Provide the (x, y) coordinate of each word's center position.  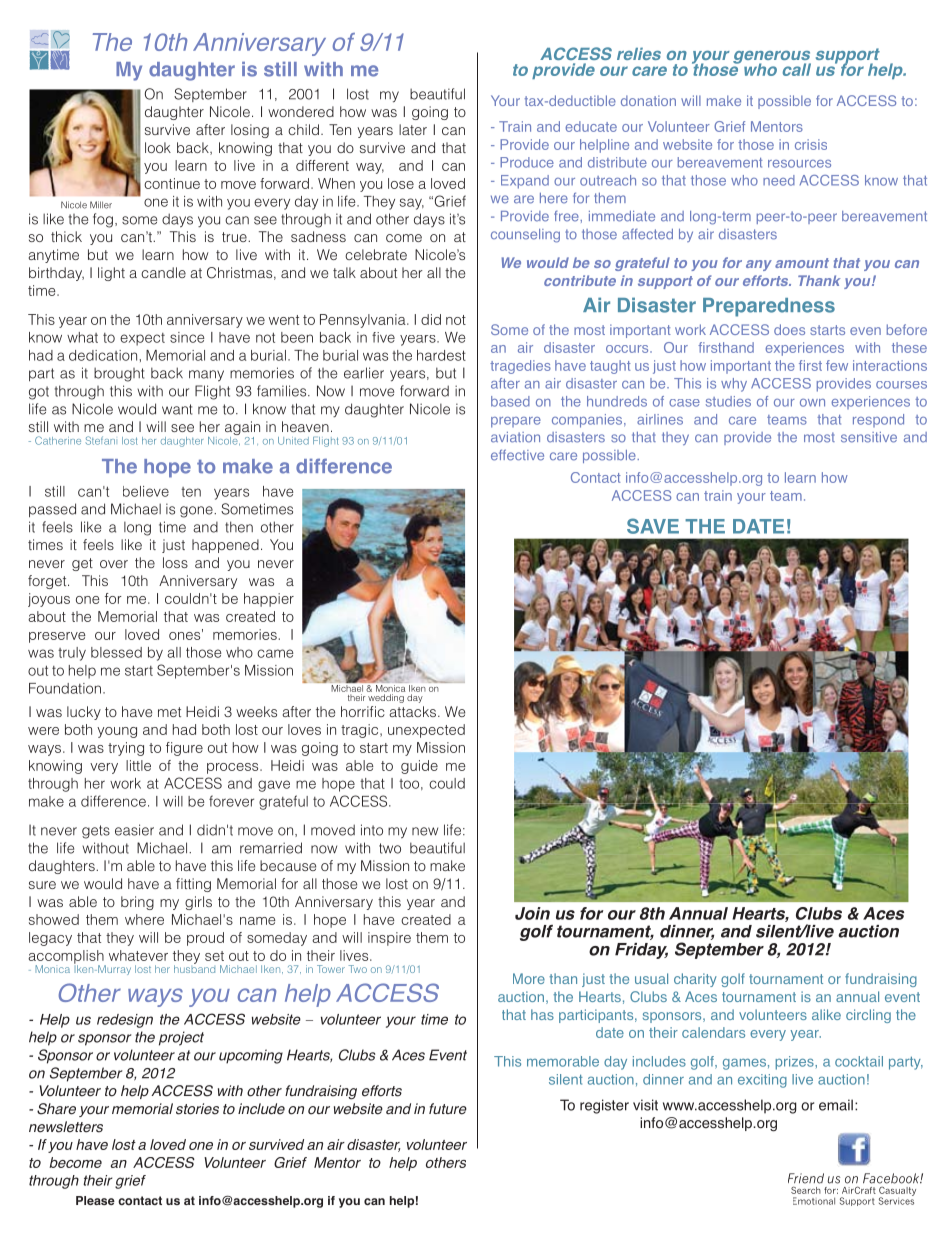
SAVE (653, 526)
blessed (116, 652)
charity (695, 980)
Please (95, 1200)
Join (532, 913)
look (158, 147)
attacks (413, 711)
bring (137, 903)
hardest (441, 355)
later (413, 129)
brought (119, 374)
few (837, 365)
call (797, 69)
